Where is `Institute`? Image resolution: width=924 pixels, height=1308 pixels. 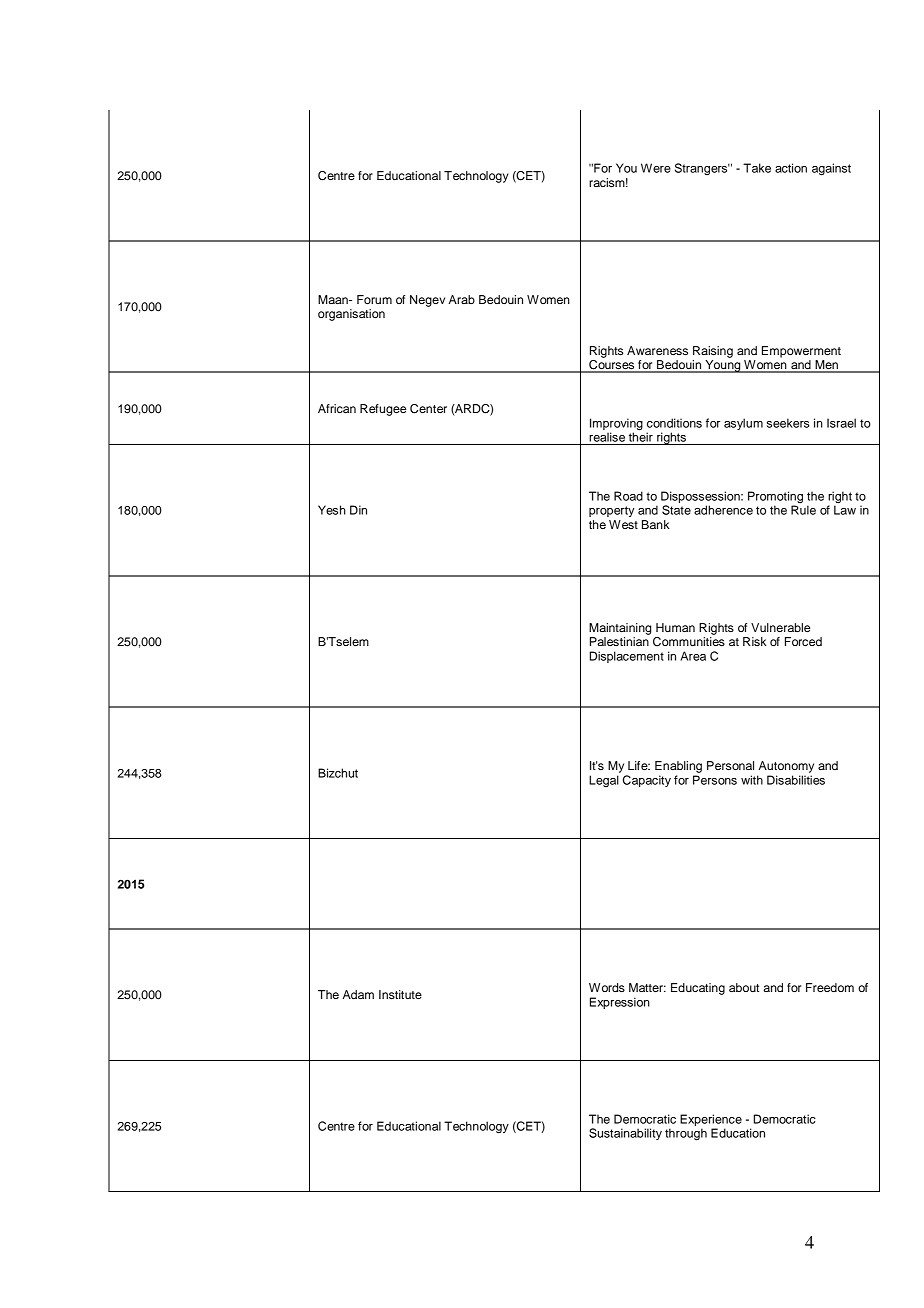
Institute is located at coordinates (400, 994).
